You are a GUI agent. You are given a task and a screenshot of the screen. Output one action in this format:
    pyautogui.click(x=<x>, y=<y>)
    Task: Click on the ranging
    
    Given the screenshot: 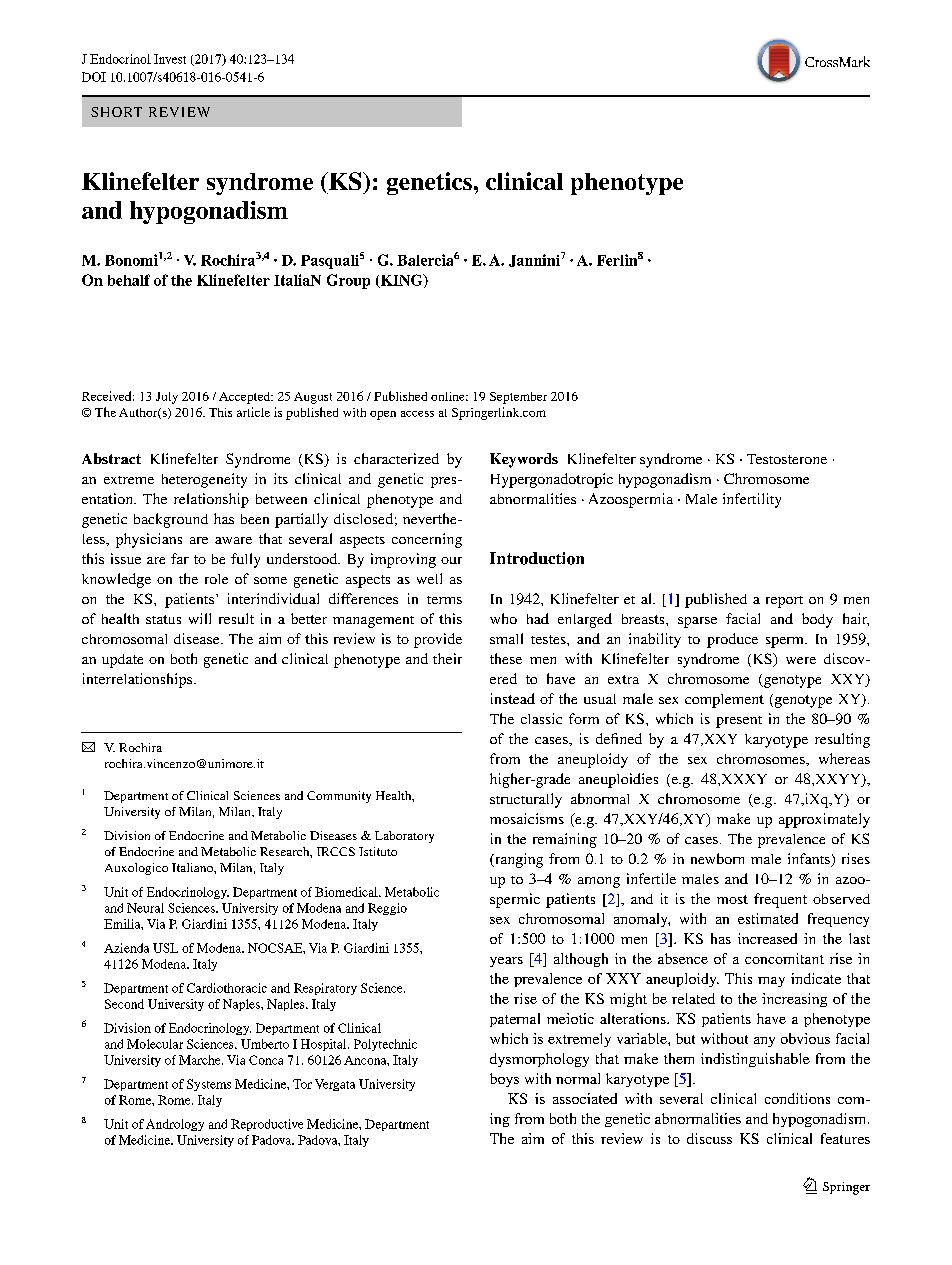 What is the action you would take?
    pyautogui.click(x=518, y=860)
